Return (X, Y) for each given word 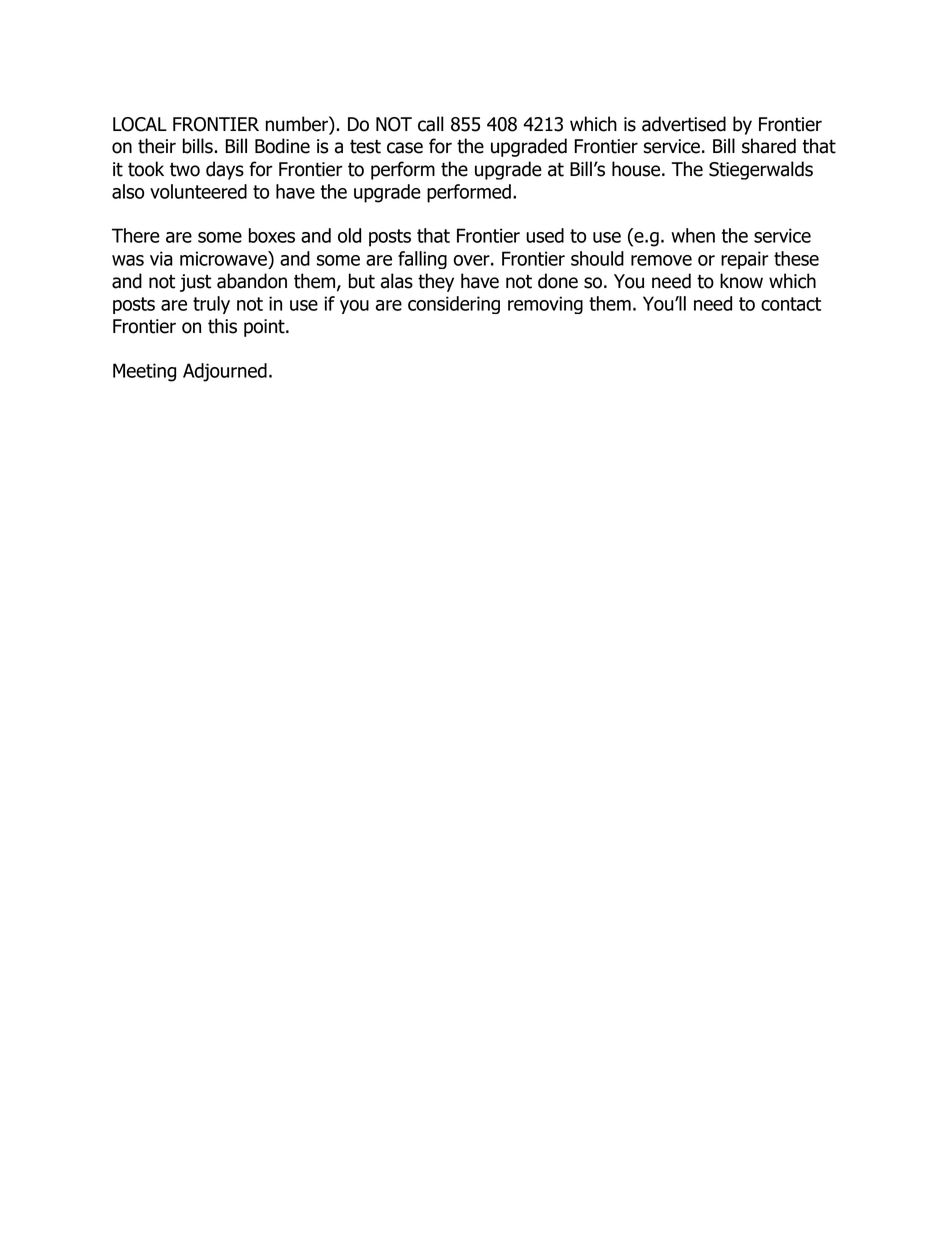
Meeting (144, 372)
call (431, 124)
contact (791, 304)
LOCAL (140, 124)
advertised (684, 124)
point (265, 328)
